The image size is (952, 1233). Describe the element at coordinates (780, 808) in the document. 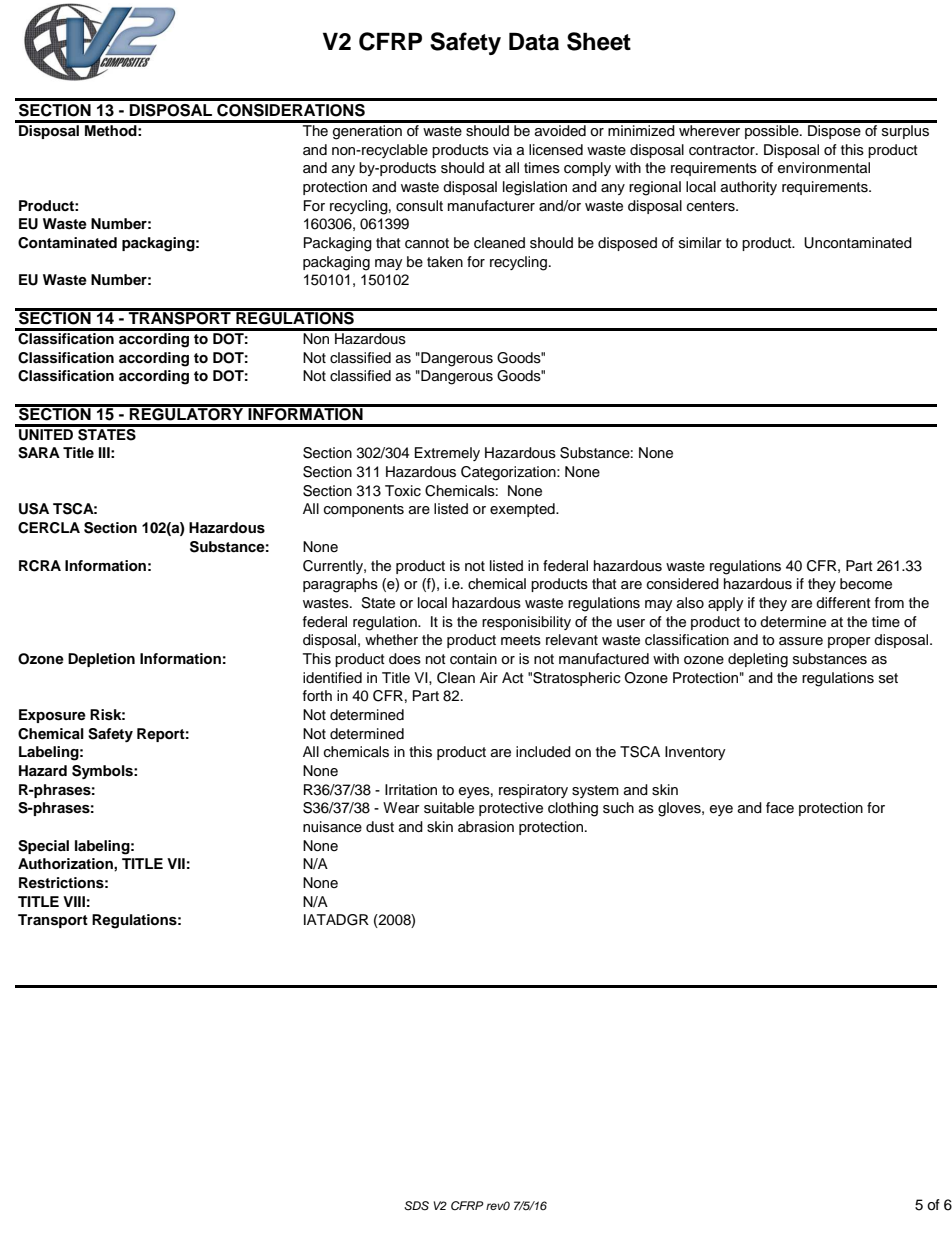

I see `face` at that location.
